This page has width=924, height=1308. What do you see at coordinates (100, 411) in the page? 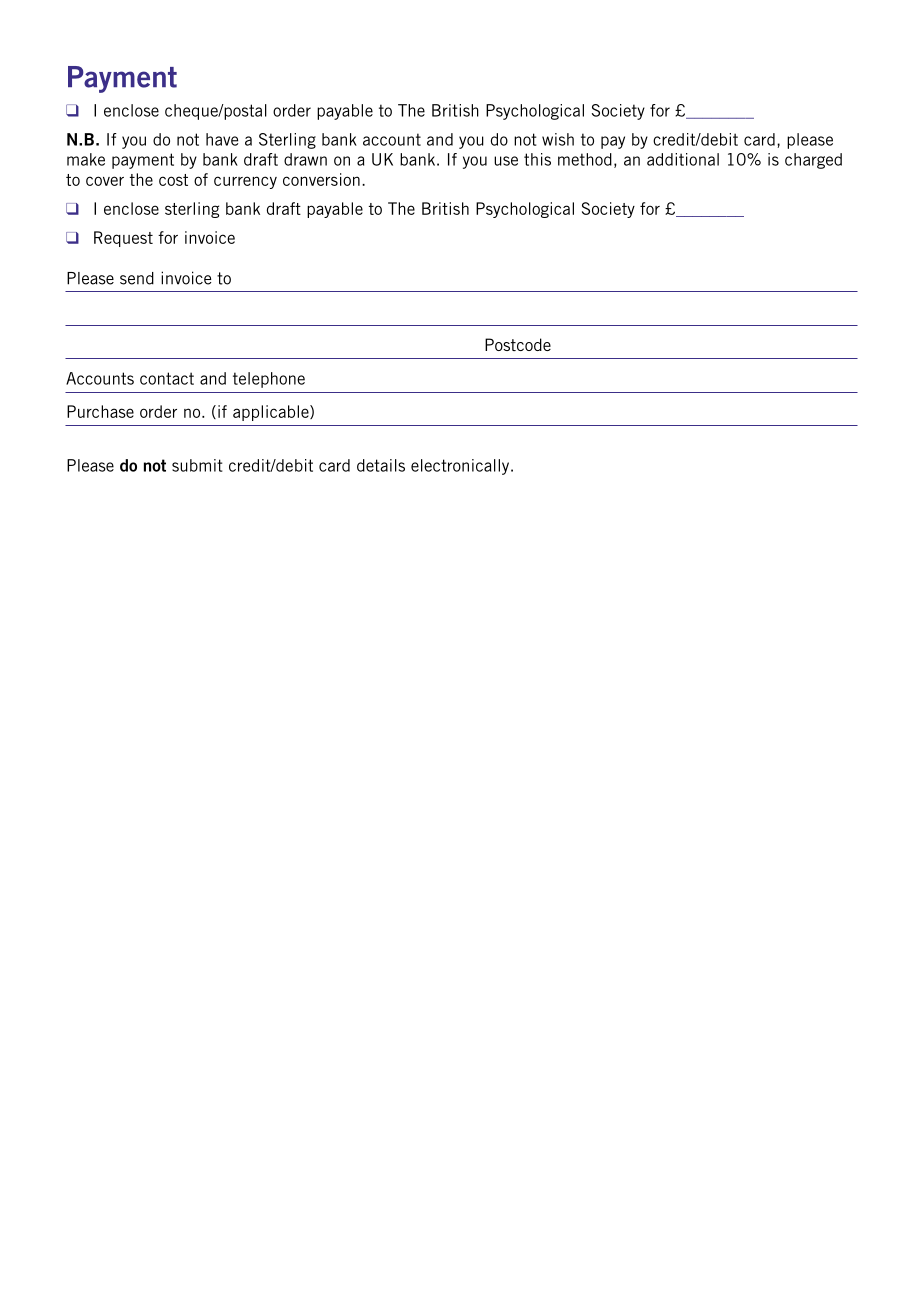
I see `Purchase` at bounding box center [100, 411].
